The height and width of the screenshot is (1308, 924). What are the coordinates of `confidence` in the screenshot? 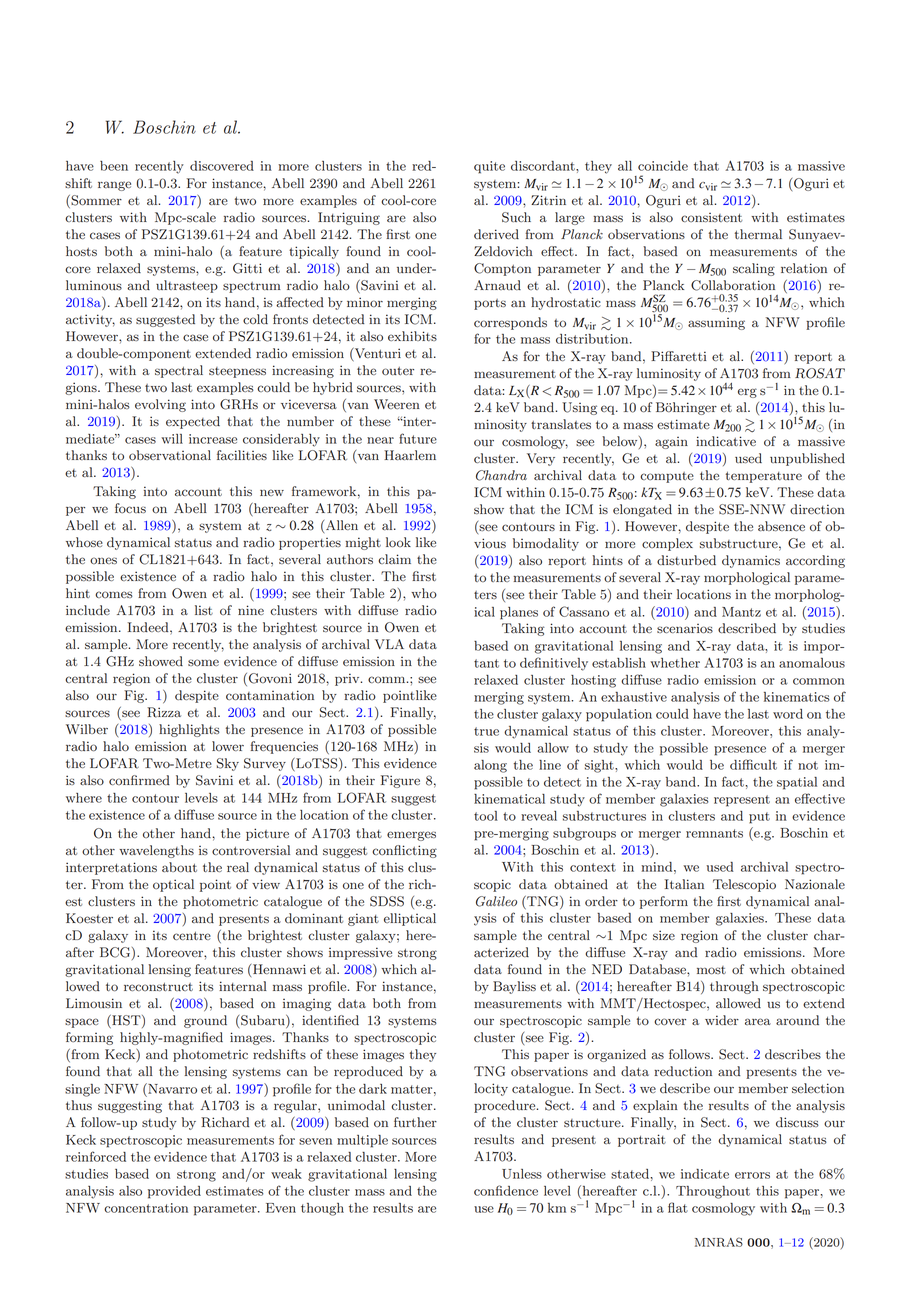 It's located at (506, 1190).
